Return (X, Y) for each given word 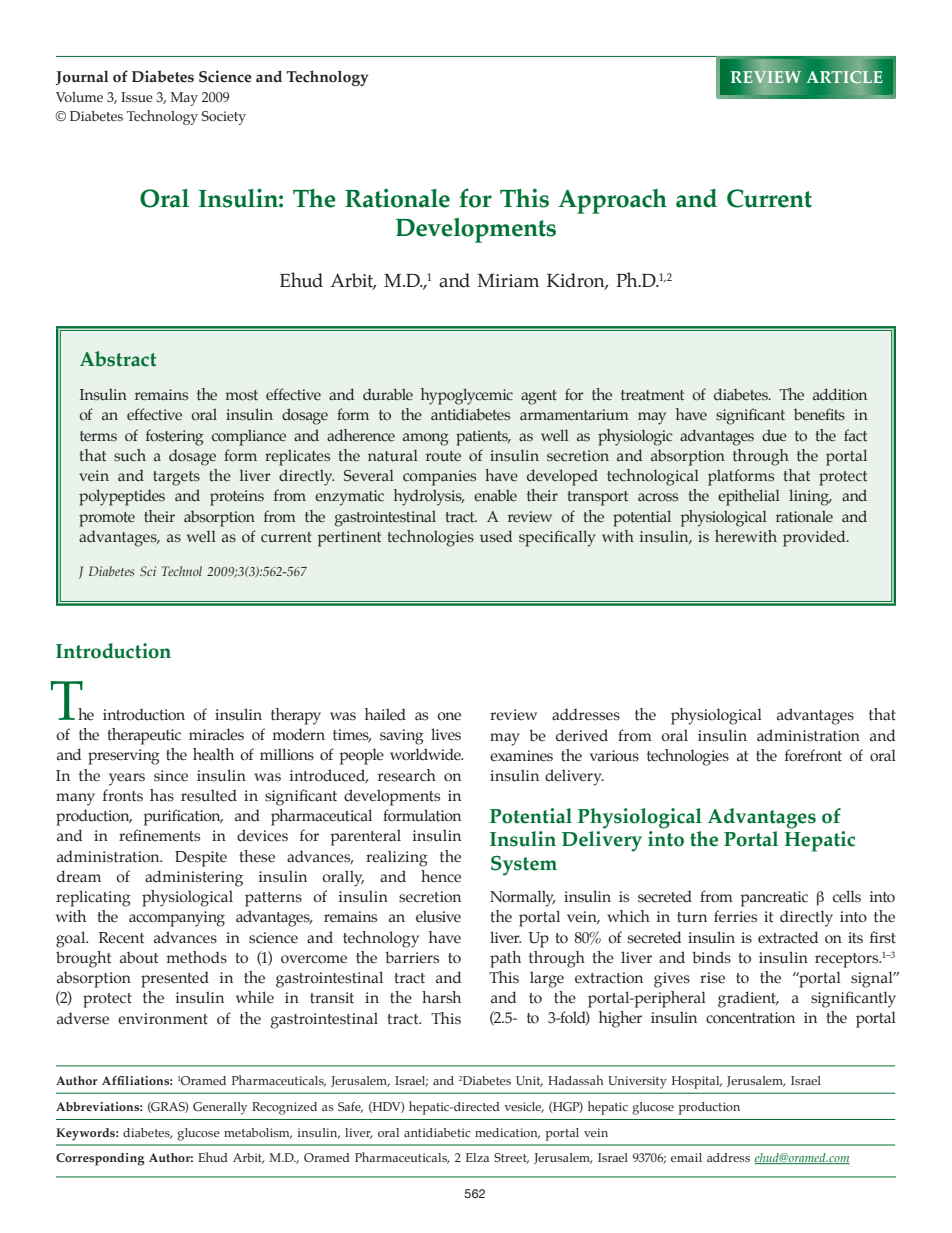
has (162, 795)
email (686, 1157)
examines (521, 756)
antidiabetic (437, 1132)
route (443, 456)
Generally (220, 1108)
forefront (813, 755)
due (774, 435)
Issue (137, 97)
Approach (612, 201)
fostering (175, 437)
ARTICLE (844, 77)
